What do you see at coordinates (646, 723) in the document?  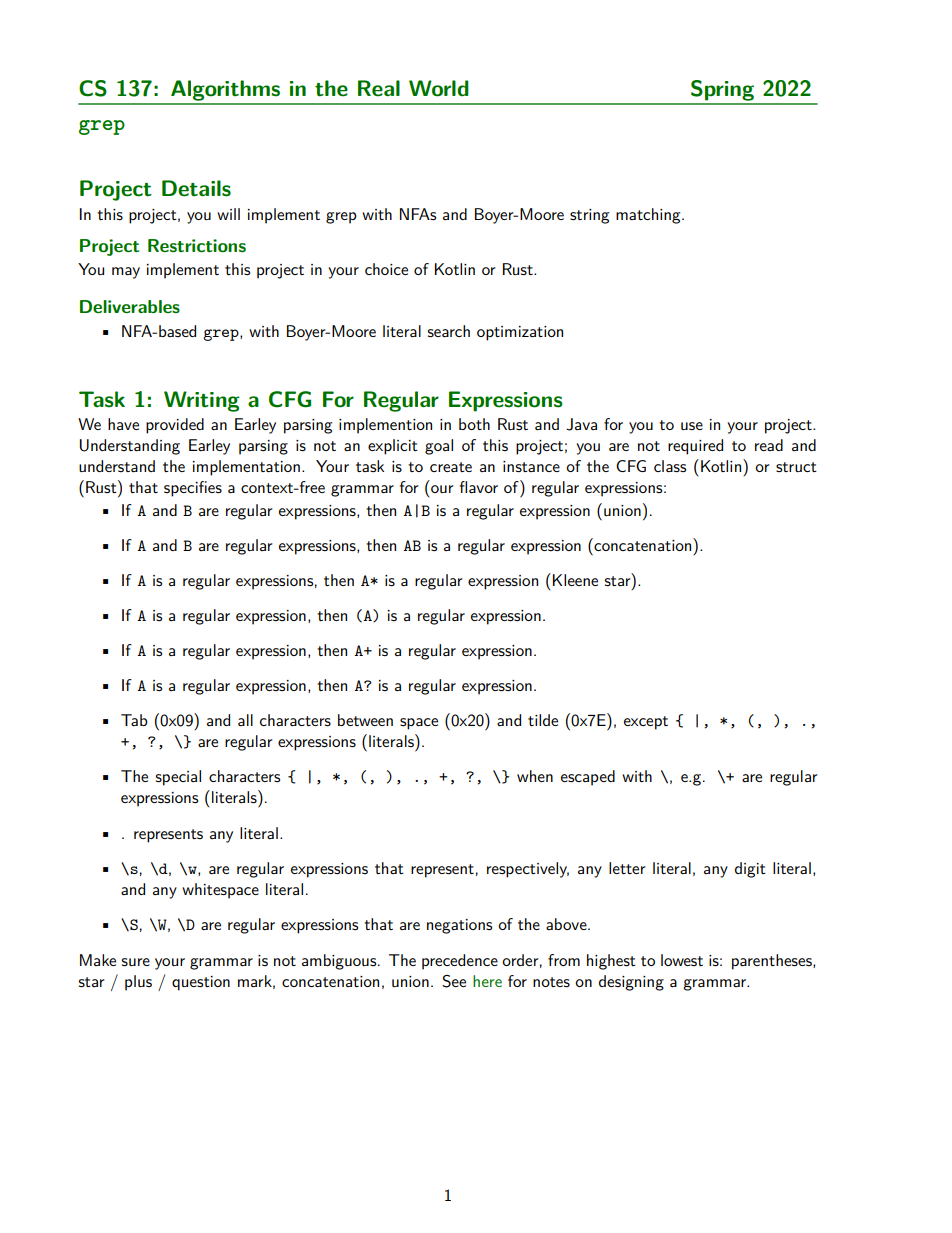 I see `except` at bounding box center [646, 723].
